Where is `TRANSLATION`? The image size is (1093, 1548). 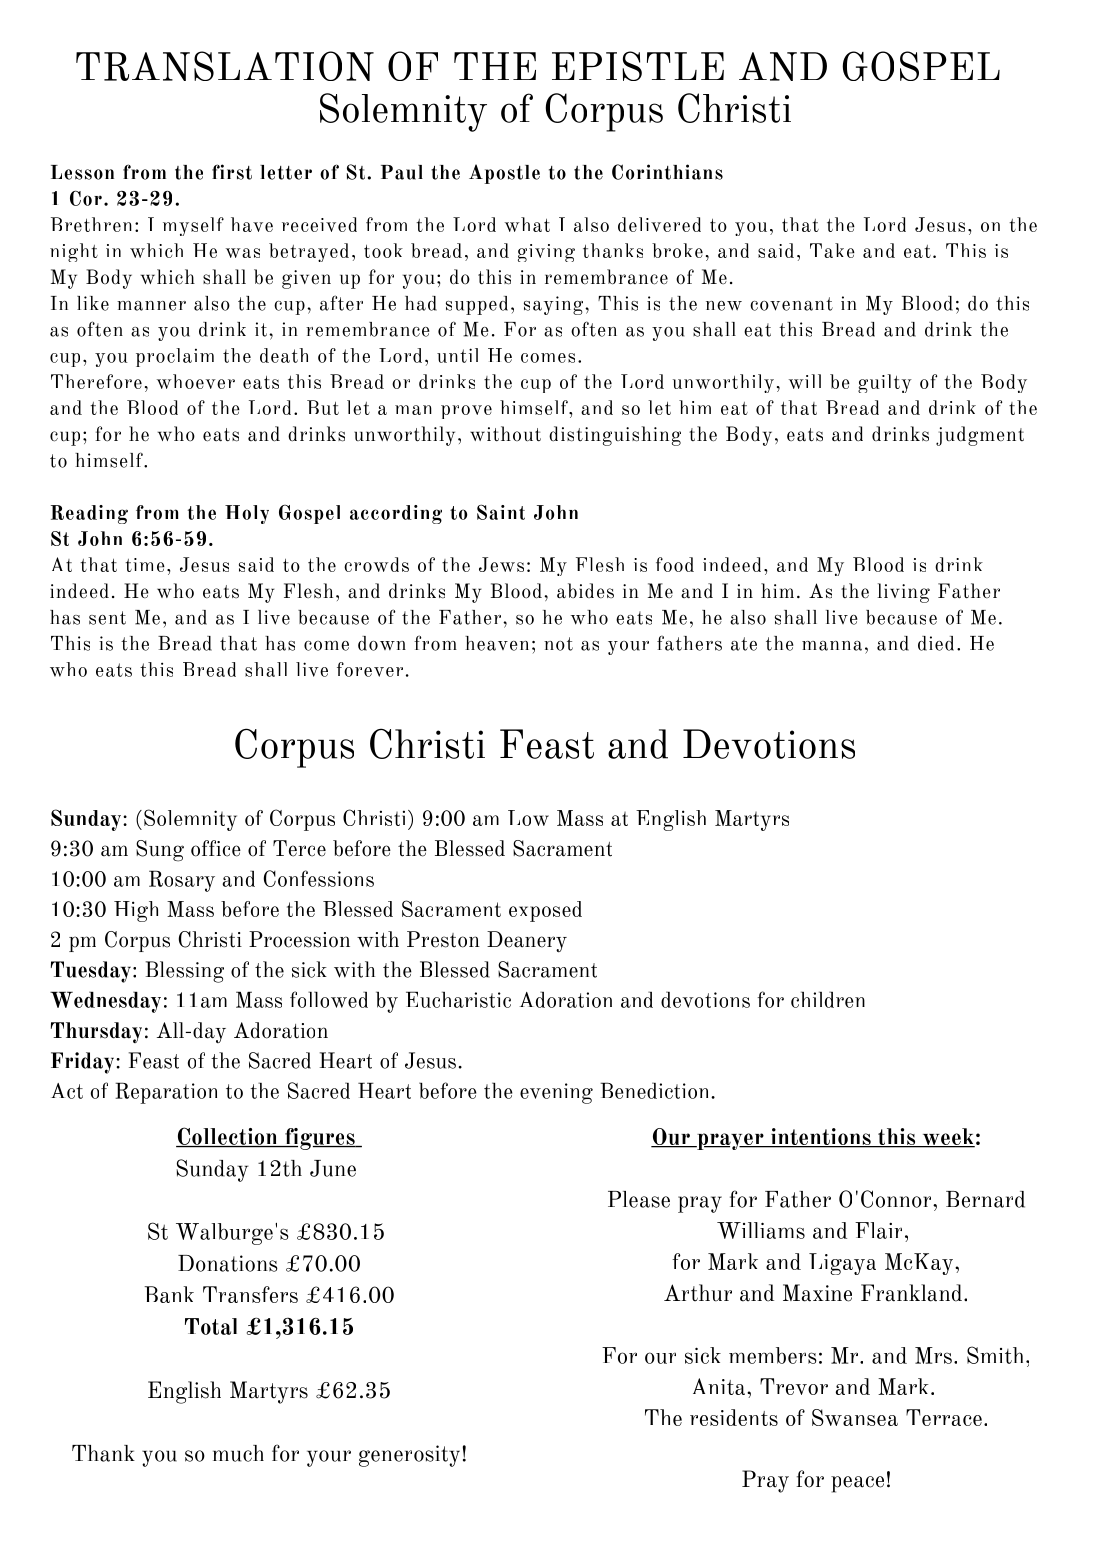 TRANSLATION is located at coordinates (225, 66).
